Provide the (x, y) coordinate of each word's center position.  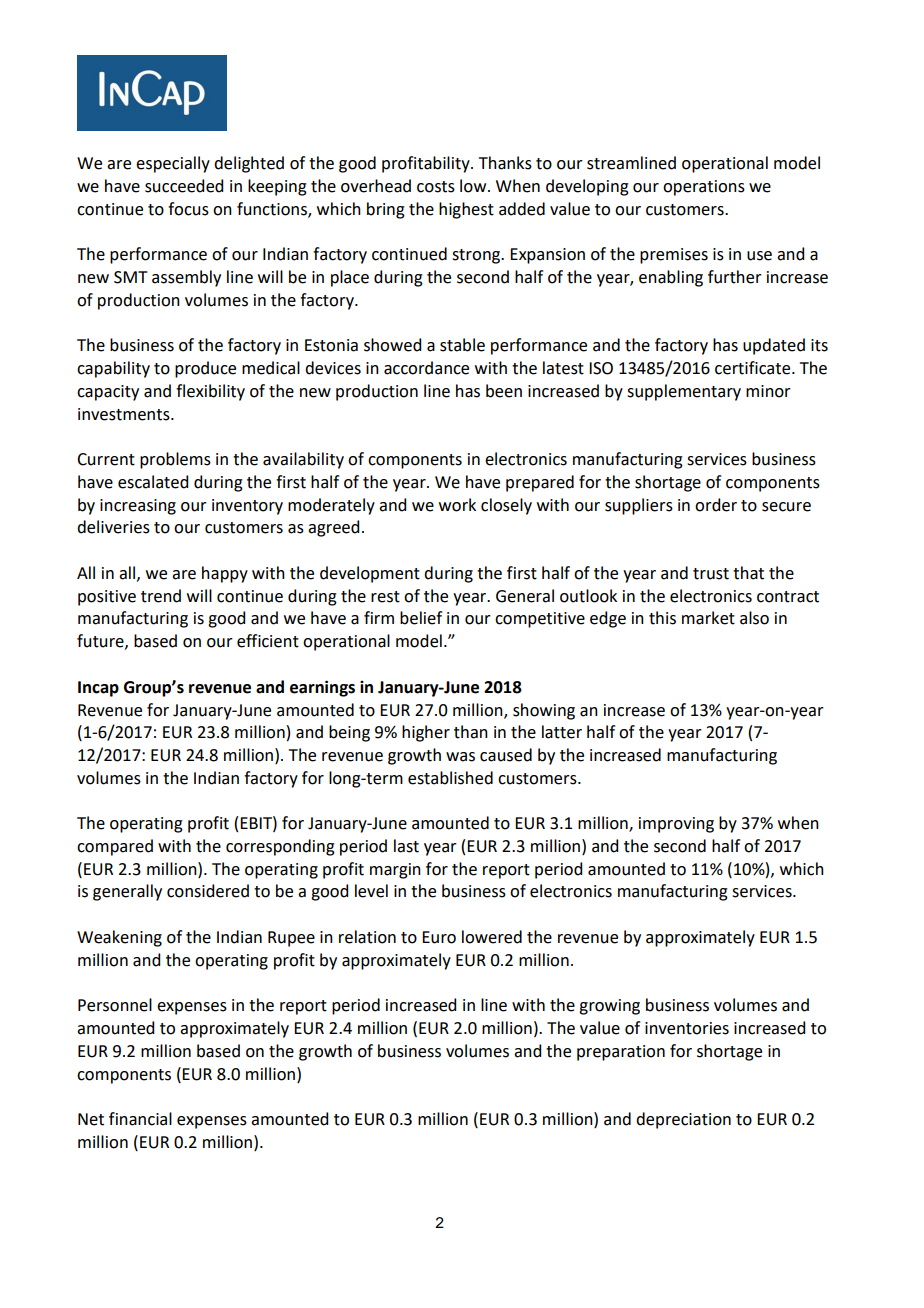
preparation (621, 1053)
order (716, 505)
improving (676, 825)
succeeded (184, 186)
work (457, 505)
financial (140, 1119)
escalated (153, 482)
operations (704, 188)
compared (115, 847)
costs (436, 187)
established (450, 778)
